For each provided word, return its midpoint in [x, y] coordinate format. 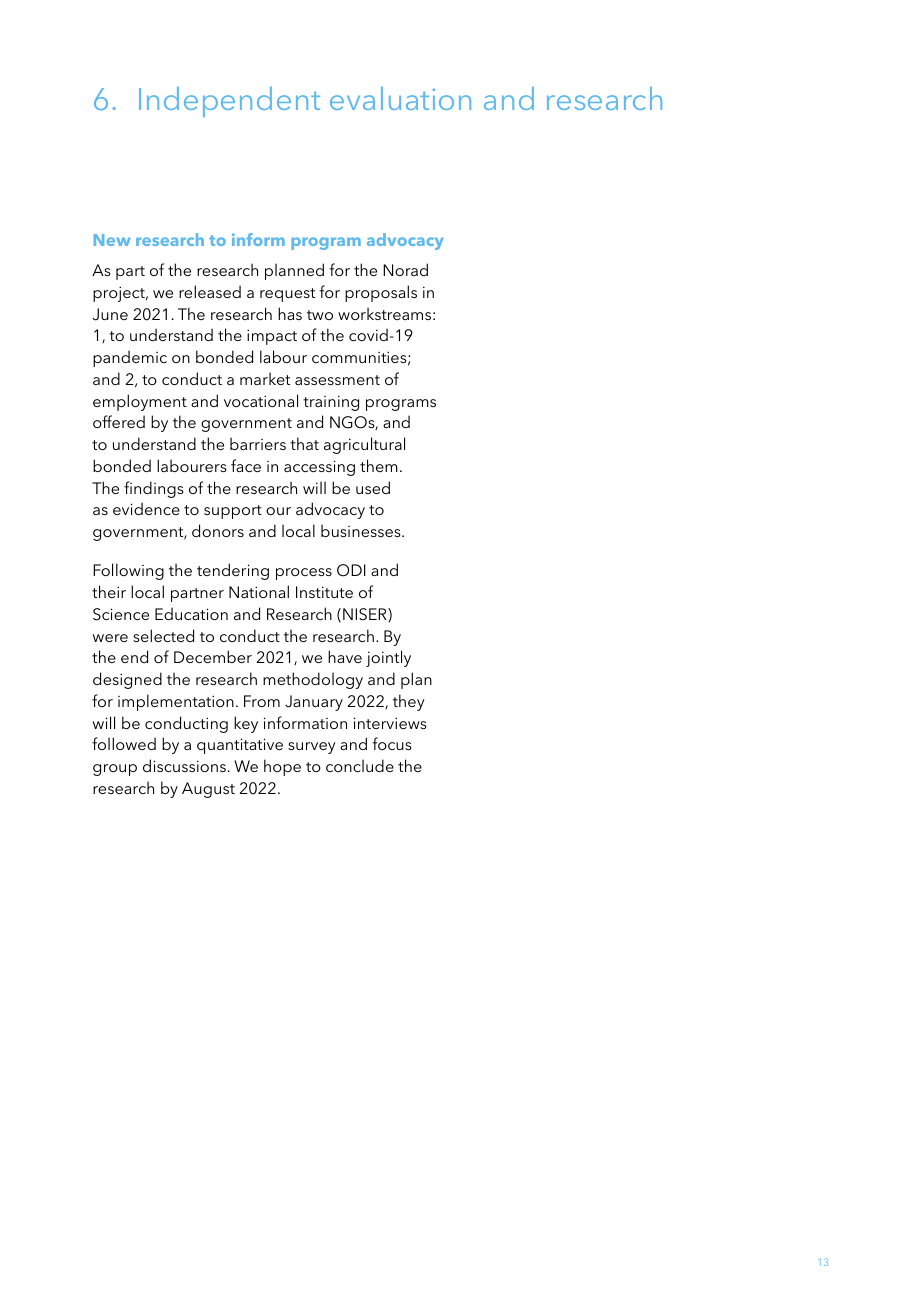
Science [121, 614]
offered [119, 421]
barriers [258, 443]
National [259, 591]
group [115, 770]
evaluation [400, 98]
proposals [381, 293]
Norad [405, 269]
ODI [351, 570]
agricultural [364, 445]
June [110, 314]
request [287, 295]
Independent [229, 102]
